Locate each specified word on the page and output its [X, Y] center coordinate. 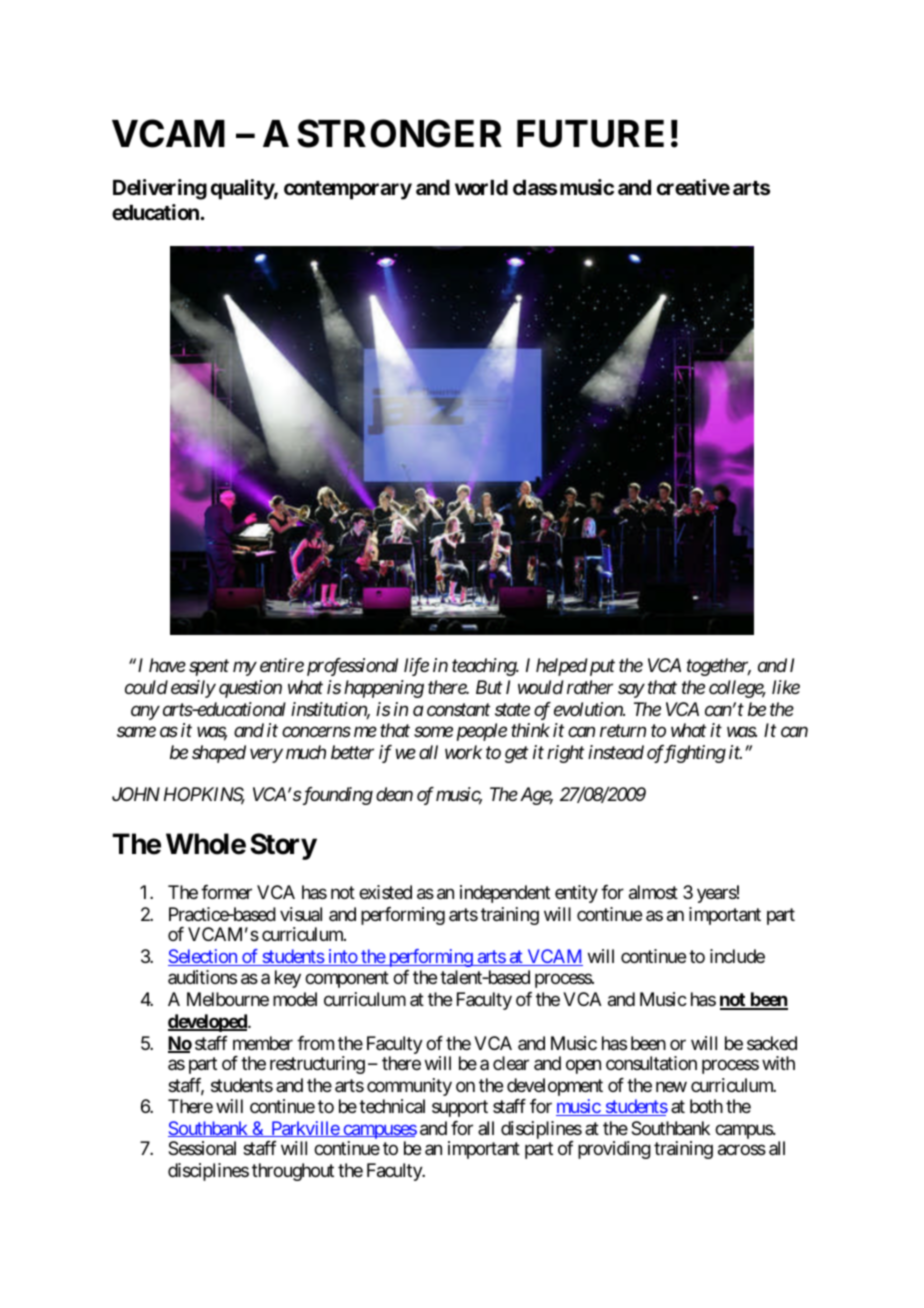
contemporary [348, 190]
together [719, 667]
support [460, 1109]
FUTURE [590, 134]
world [481, 187]
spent [209, 668]
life [416, 667]
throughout [293, 1172]
